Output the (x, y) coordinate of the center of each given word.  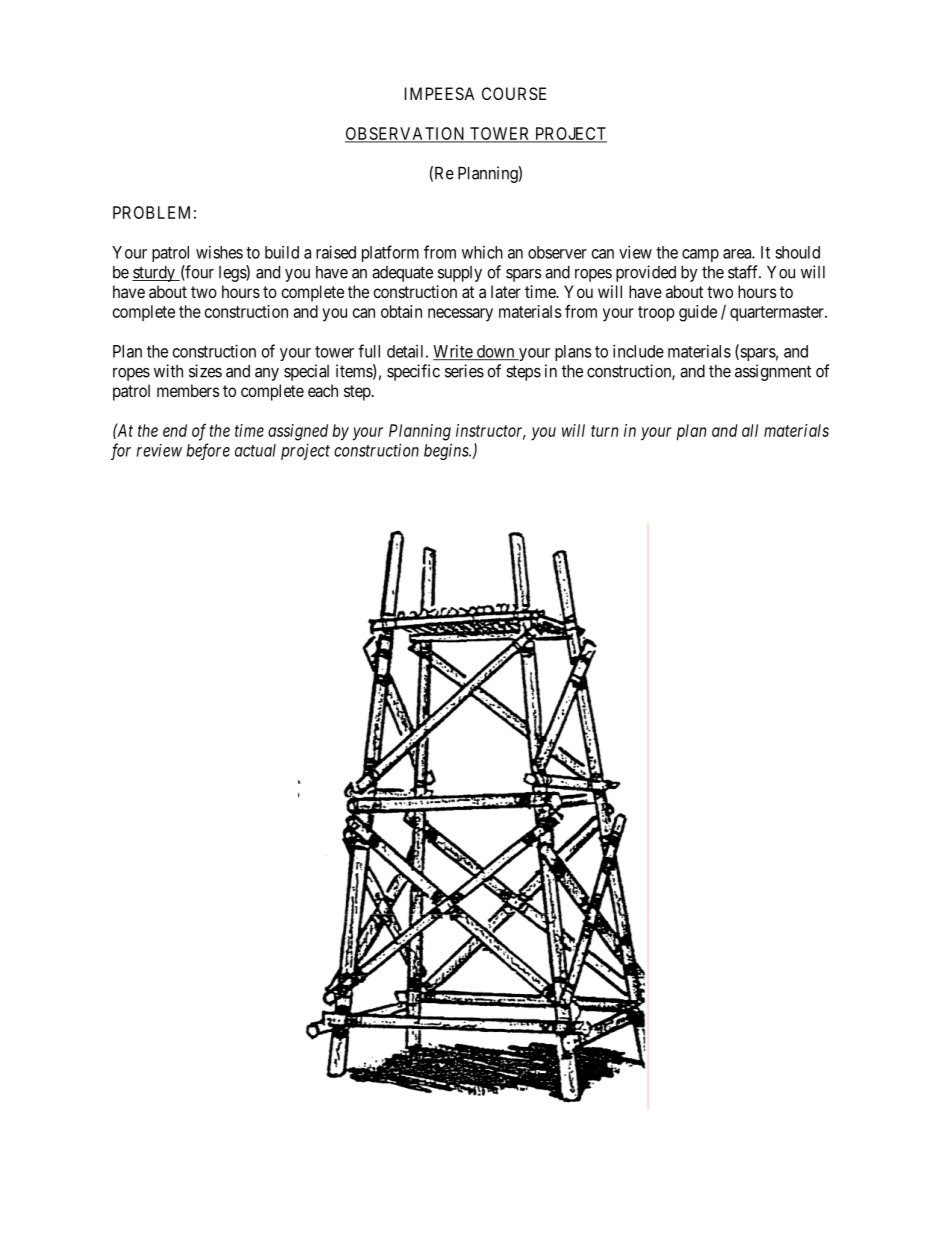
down (496, 352)
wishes (219, 252)
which (482, 252)
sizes (205, 371)
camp (700, 255)
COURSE (514, 93)
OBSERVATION (406, 134)
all (750, 430)
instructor (491, 431)
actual (255, 450)
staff (744, 272)
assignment (773, 372)
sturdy (154, 274)
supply (460, 274)
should (797, 252)
